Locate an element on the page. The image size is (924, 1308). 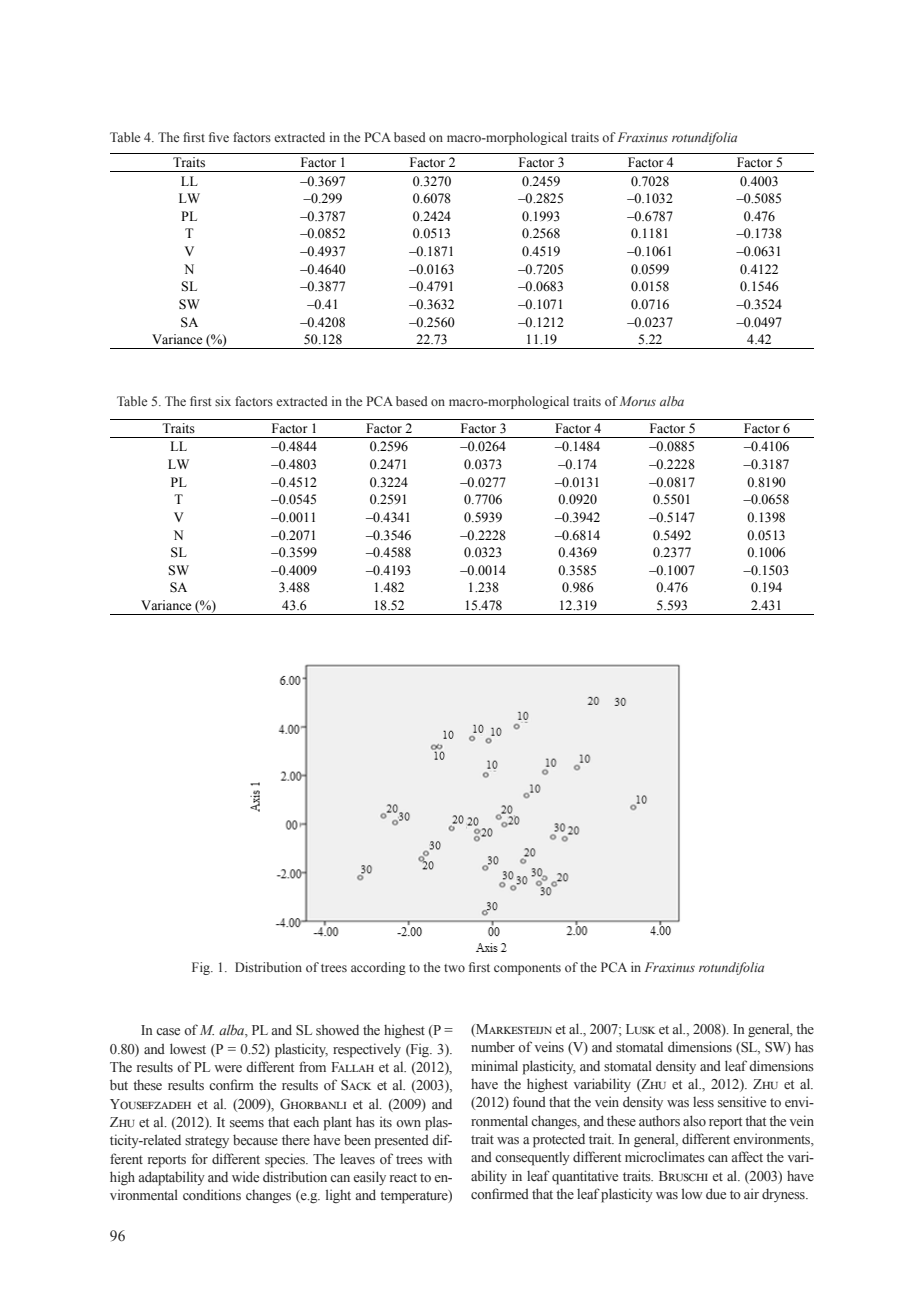
found is located at coordinates (529, 1101).
